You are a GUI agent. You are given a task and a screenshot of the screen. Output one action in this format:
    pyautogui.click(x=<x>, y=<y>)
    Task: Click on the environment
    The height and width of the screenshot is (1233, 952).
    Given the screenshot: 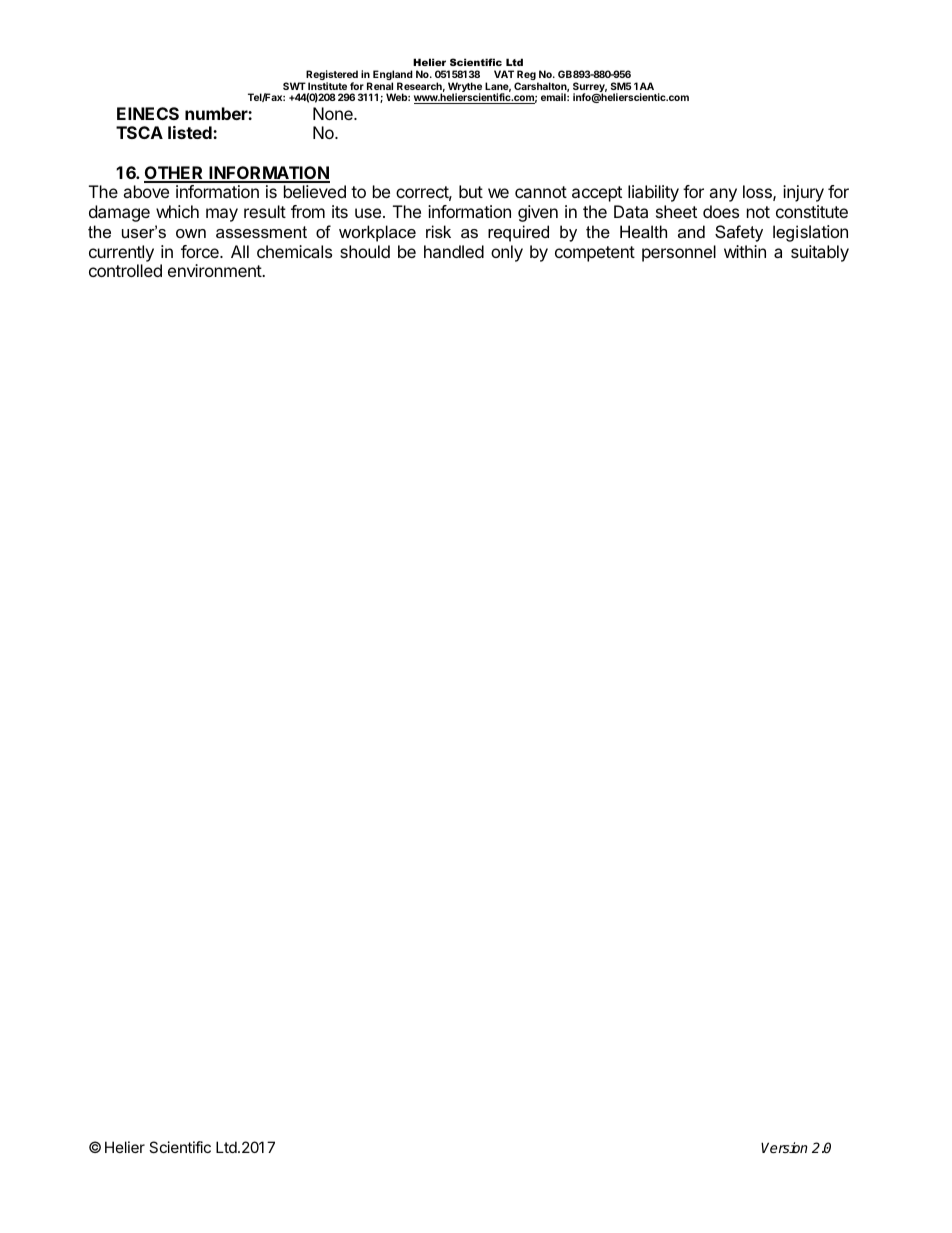 What is the action you would take?
    pyautogui.click(x=215, y=270)
